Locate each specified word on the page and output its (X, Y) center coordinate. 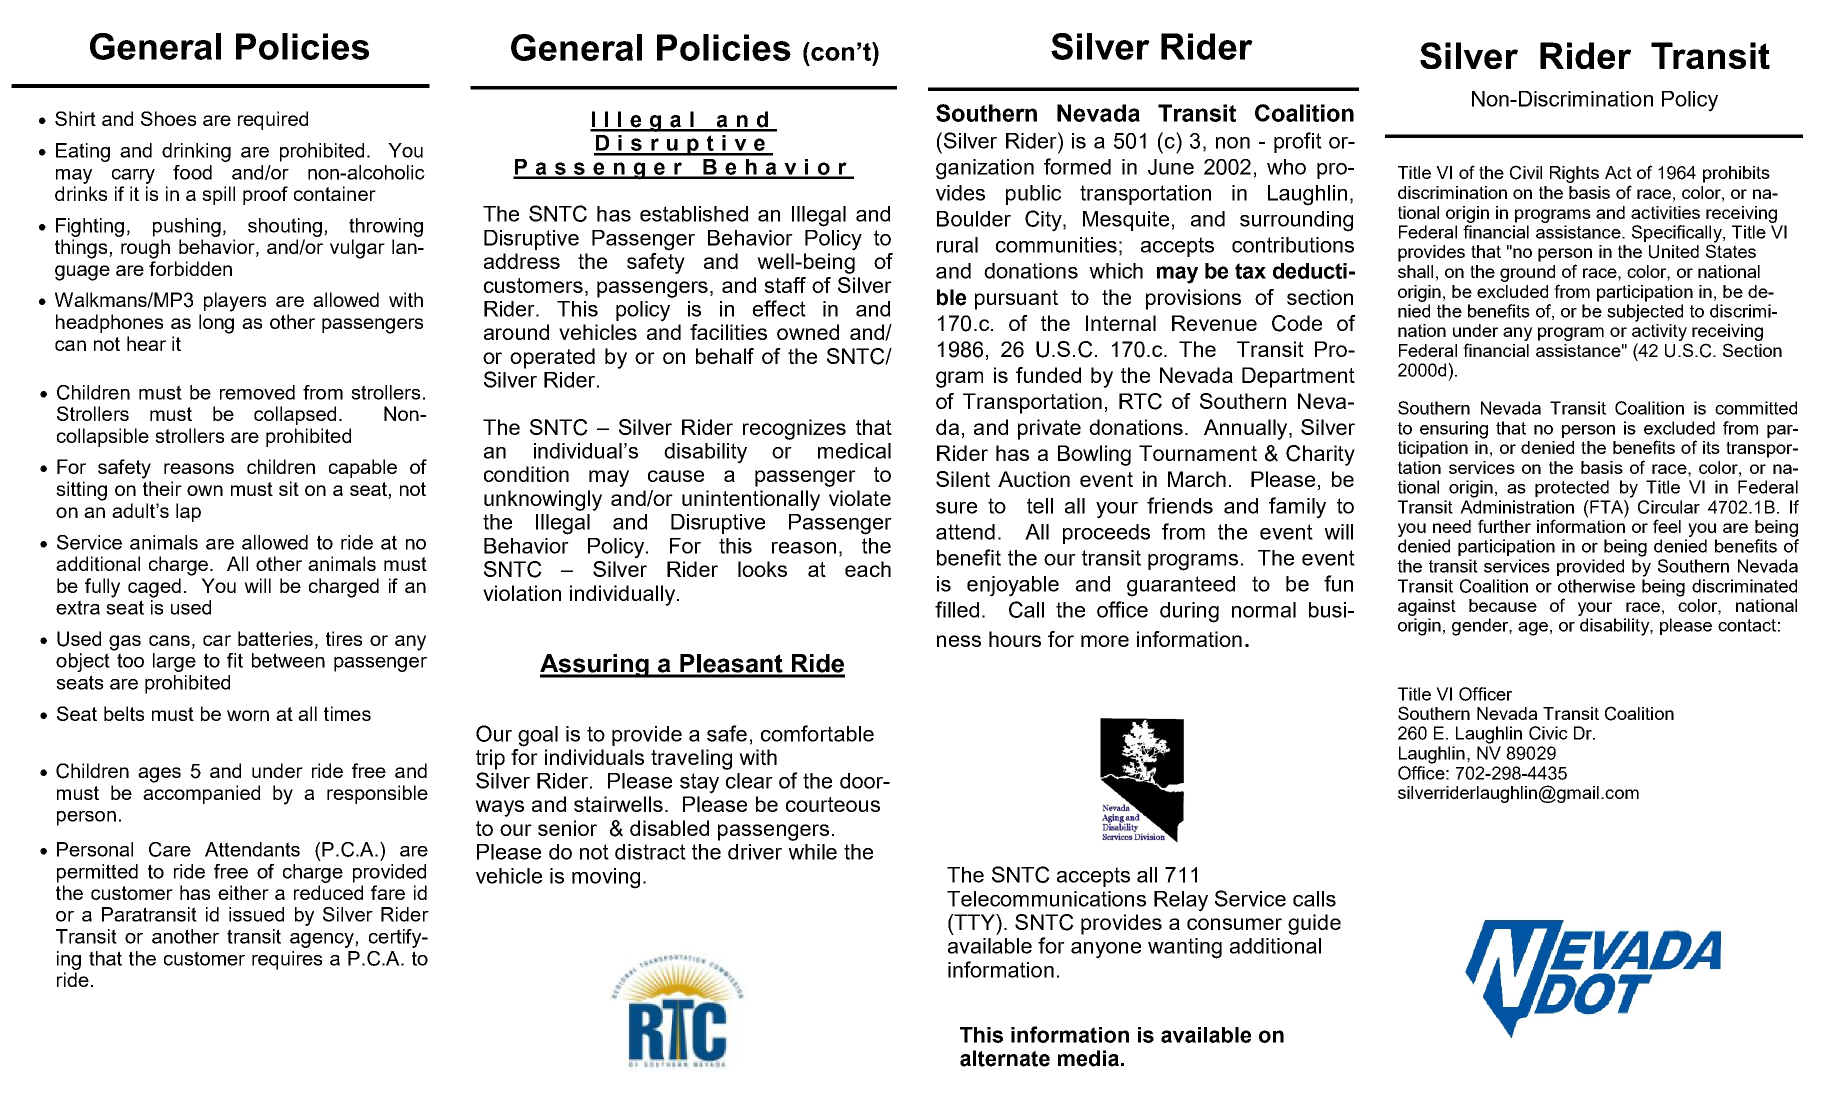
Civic (1548, 733)
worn (248, 715)
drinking (196, 152)
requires (287, 960)
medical (854, 451)
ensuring (1454, 430)
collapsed (295, 415)
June (1171, 167)
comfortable (817, 733)
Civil (1526, 172)
